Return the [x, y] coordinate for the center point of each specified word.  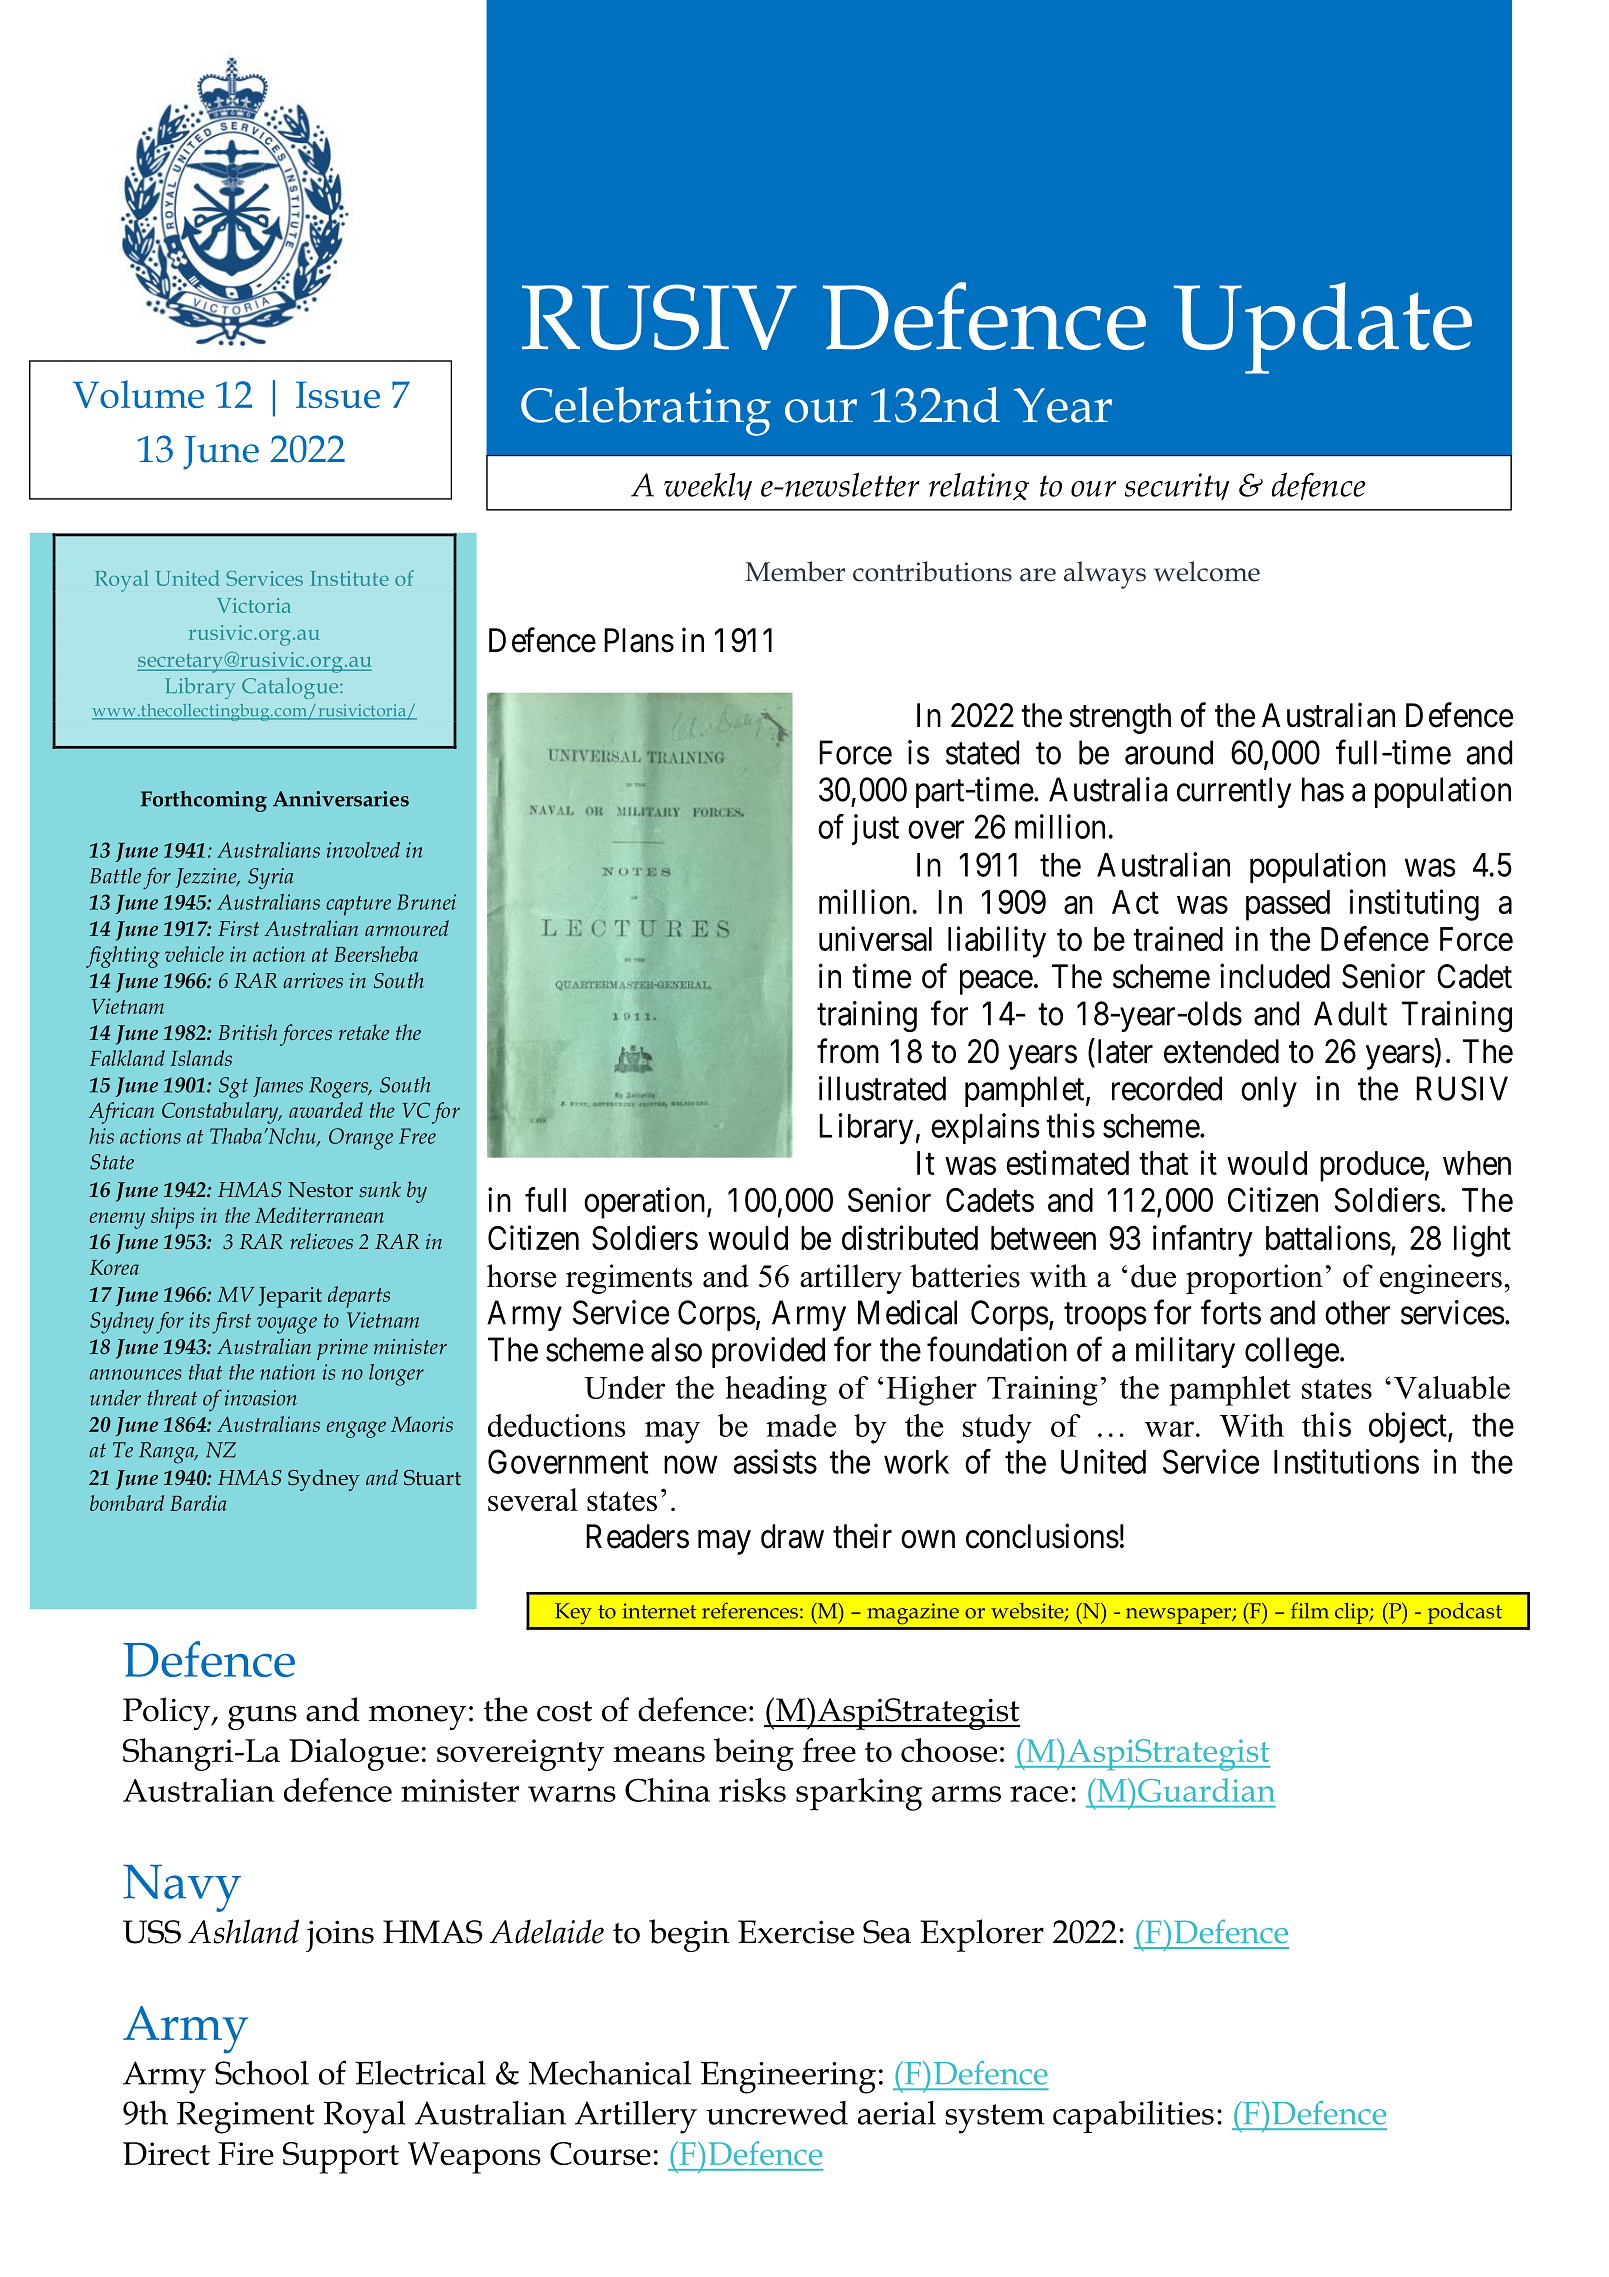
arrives [313, 980]
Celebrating [646, 411]
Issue [338, 394]
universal [875, 938]
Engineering [788, 2078]
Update [1323, 328]
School [262, 2072]
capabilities [1133, 2116]
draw [792, 1536]
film [1310, 1610]
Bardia [198, 1503]
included [1275, 976]
